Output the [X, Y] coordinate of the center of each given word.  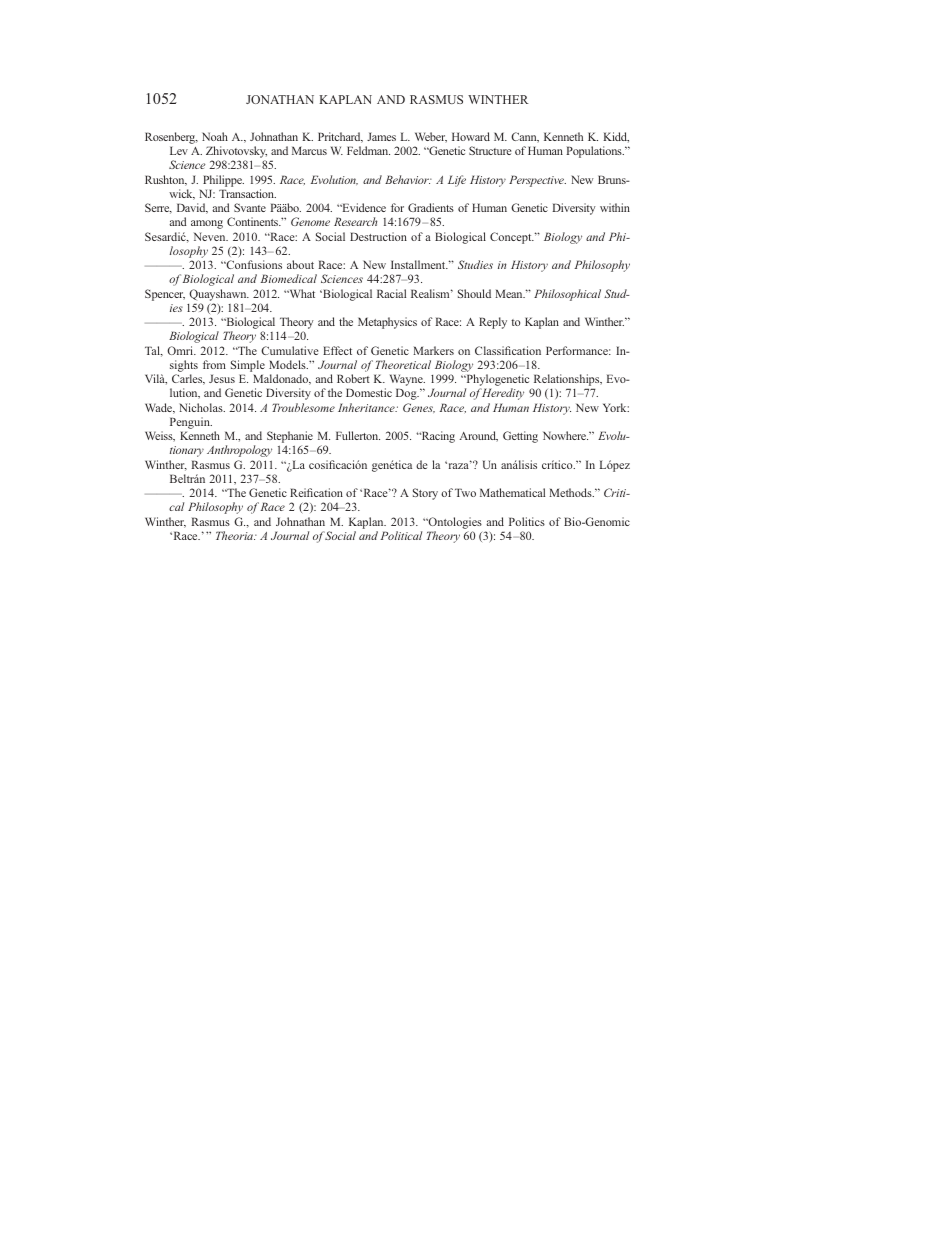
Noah [215, 136]
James [381, 136]
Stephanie [290, 438]
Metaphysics [387, 323]
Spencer [165, 295]
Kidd [616, 137]
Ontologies [454, 523]
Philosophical [567, 295]
